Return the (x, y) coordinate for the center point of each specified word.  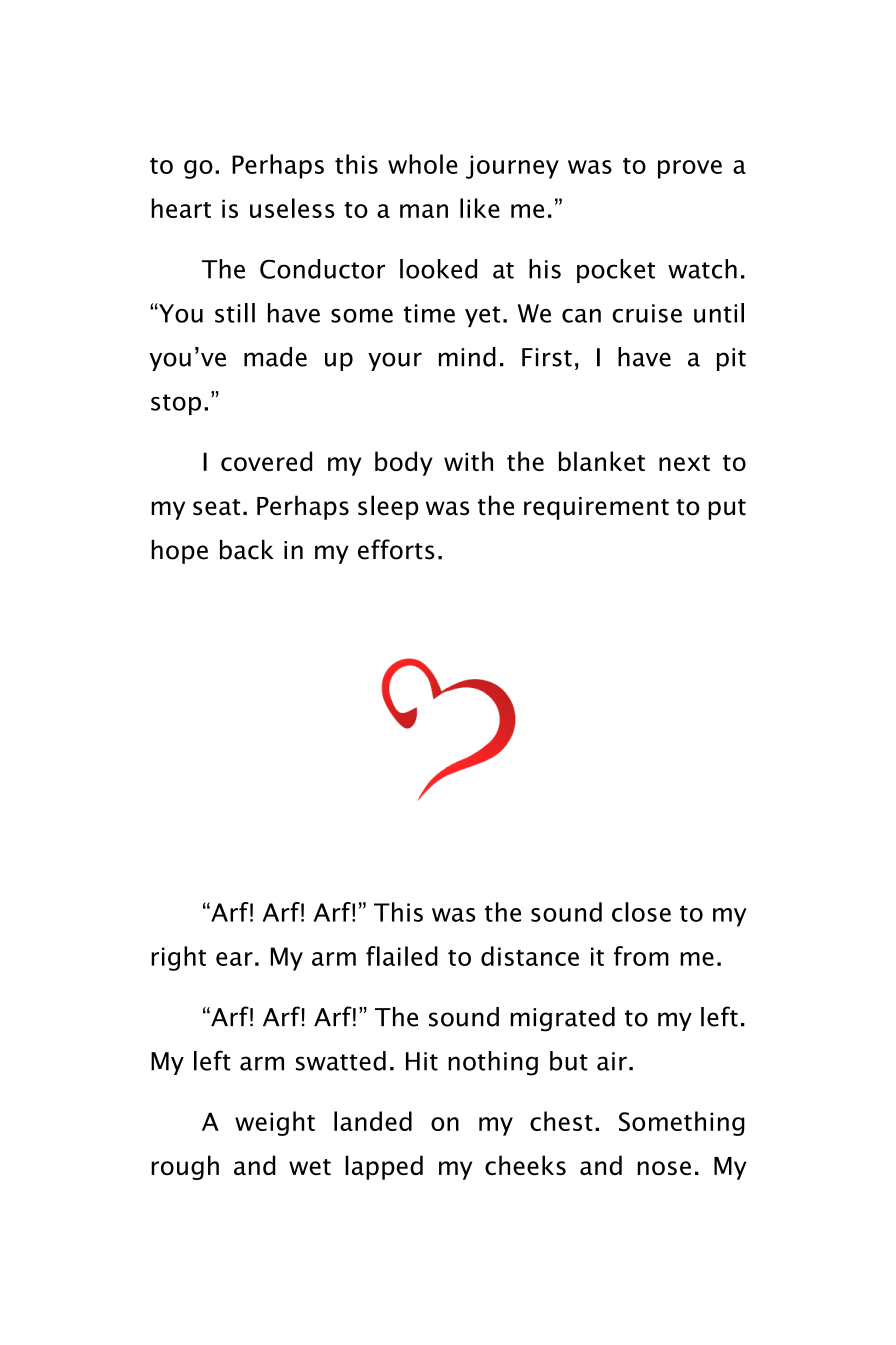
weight (275, 1123)
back (247, 550)
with (468, 461)
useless (292, 208)
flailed (402, 956)
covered (266, 461)
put (727, 509)
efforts (396, 549)
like (480, 208)
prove (690, 169)
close (641, 912)
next (684, 463)
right (178, 958)
